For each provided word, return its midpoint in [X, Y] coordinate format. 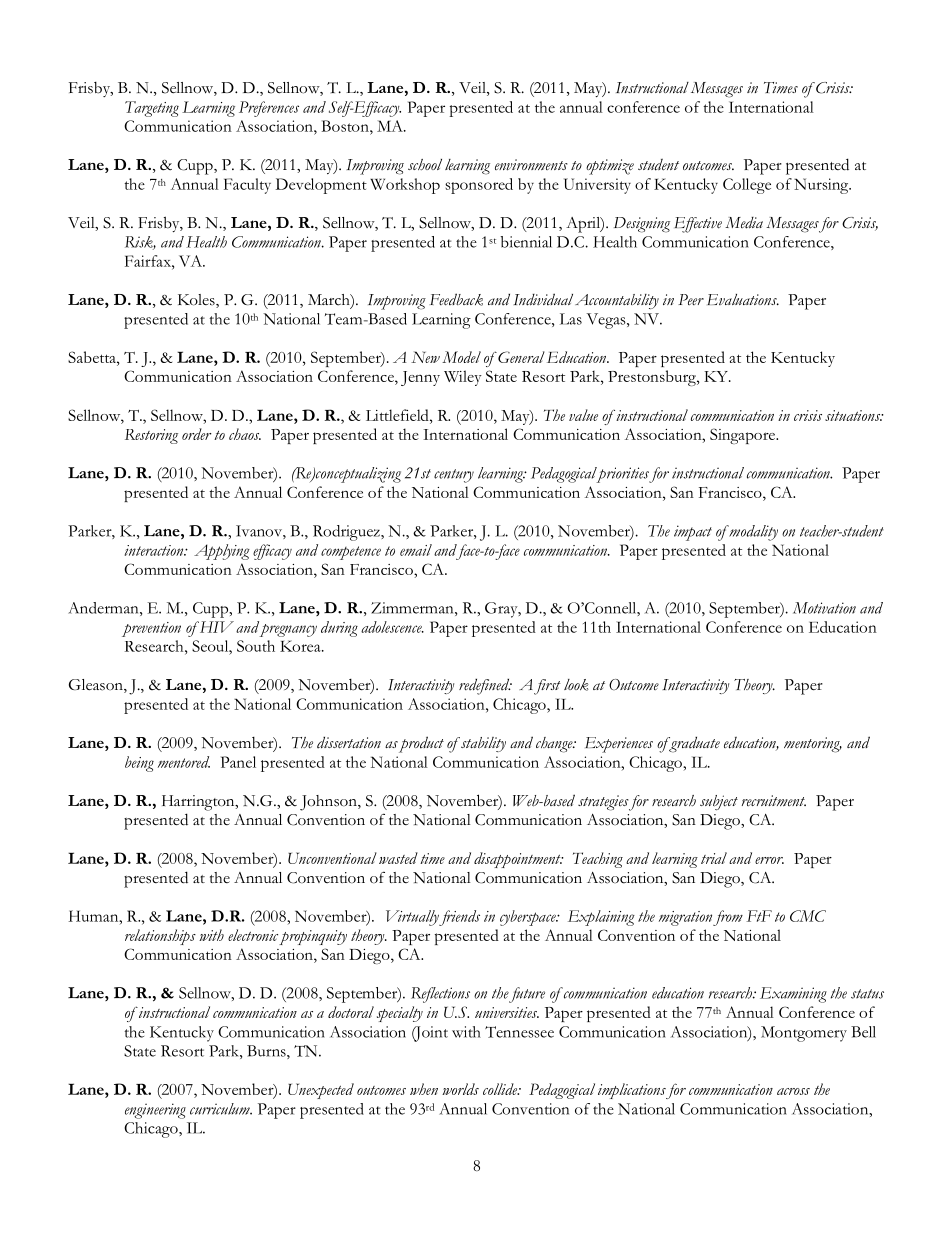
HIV [215, 627]
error [769, 860]
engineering [155, 1111]
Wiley [463, 378]
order [197, 434]
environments [531, 165]
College [747, 186]
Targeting [152, 109]
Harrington [199, 803]
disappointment [518, 860]
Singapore [744, 436]
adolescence [392, 627]
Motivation [824, 608]
